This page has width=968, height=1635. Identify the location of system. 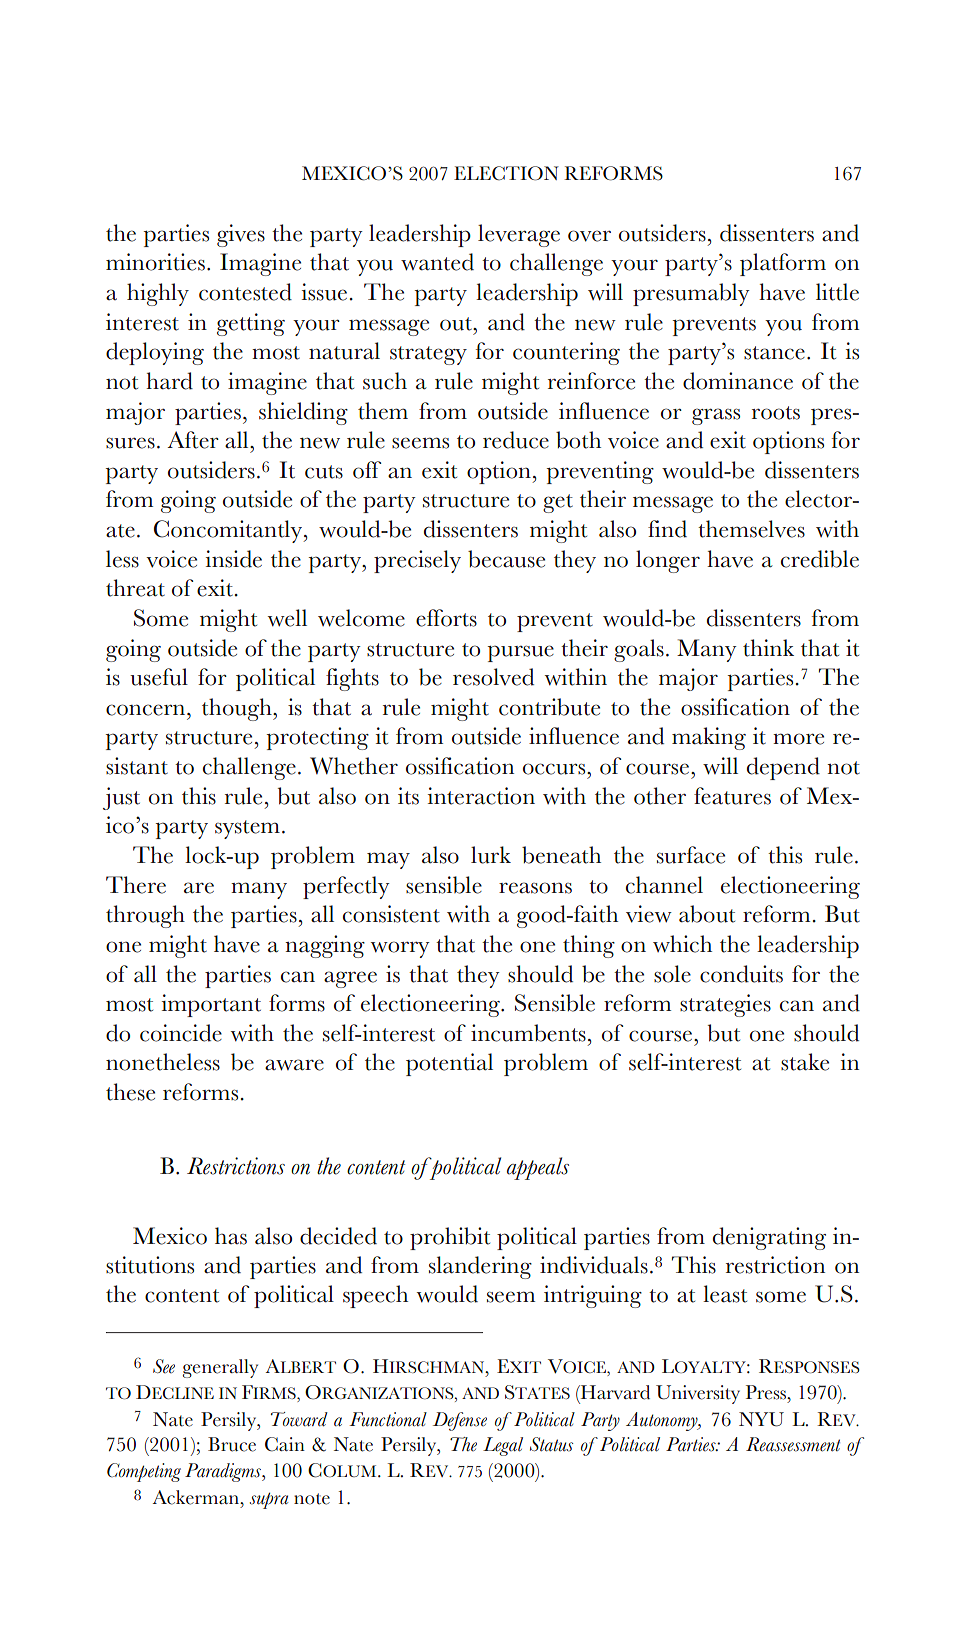
(247, 829).
